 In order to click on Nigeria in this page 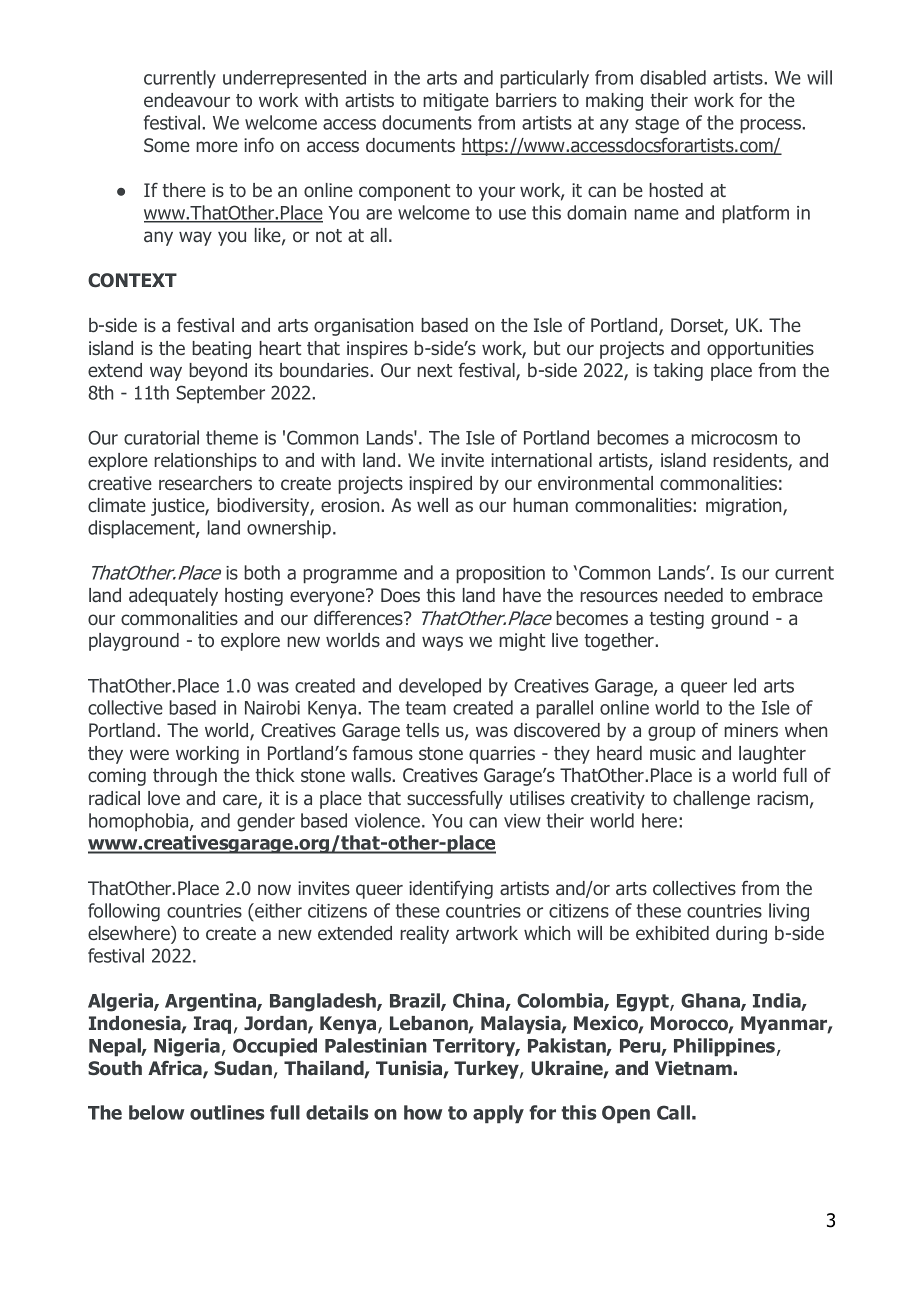, I will do `click(187, 1047)`.
